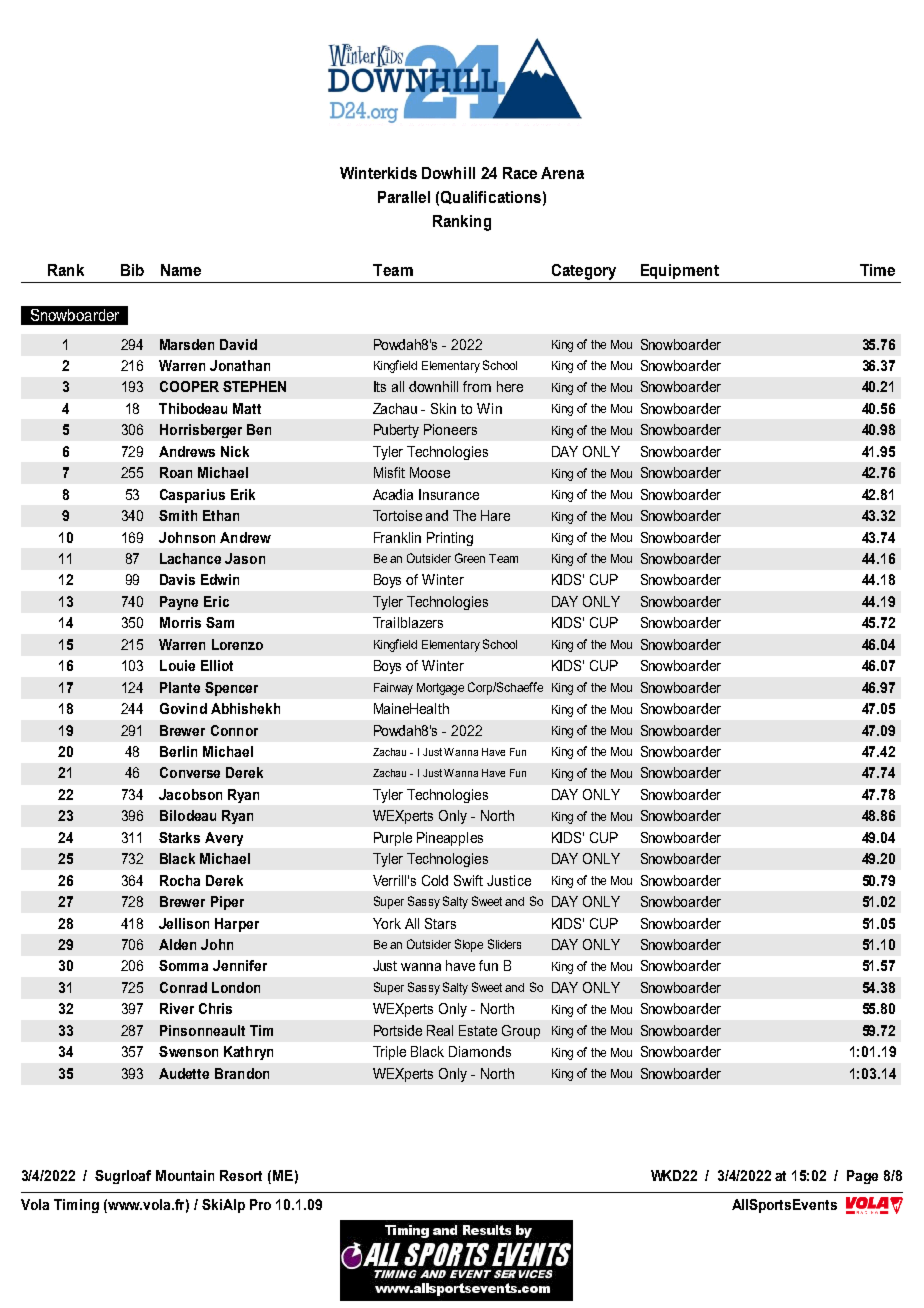 The width and height of the screenshot is (924, 1308). Describe the element at coordinates (470, 558) in the screenshot. I see `Green` at that location.
